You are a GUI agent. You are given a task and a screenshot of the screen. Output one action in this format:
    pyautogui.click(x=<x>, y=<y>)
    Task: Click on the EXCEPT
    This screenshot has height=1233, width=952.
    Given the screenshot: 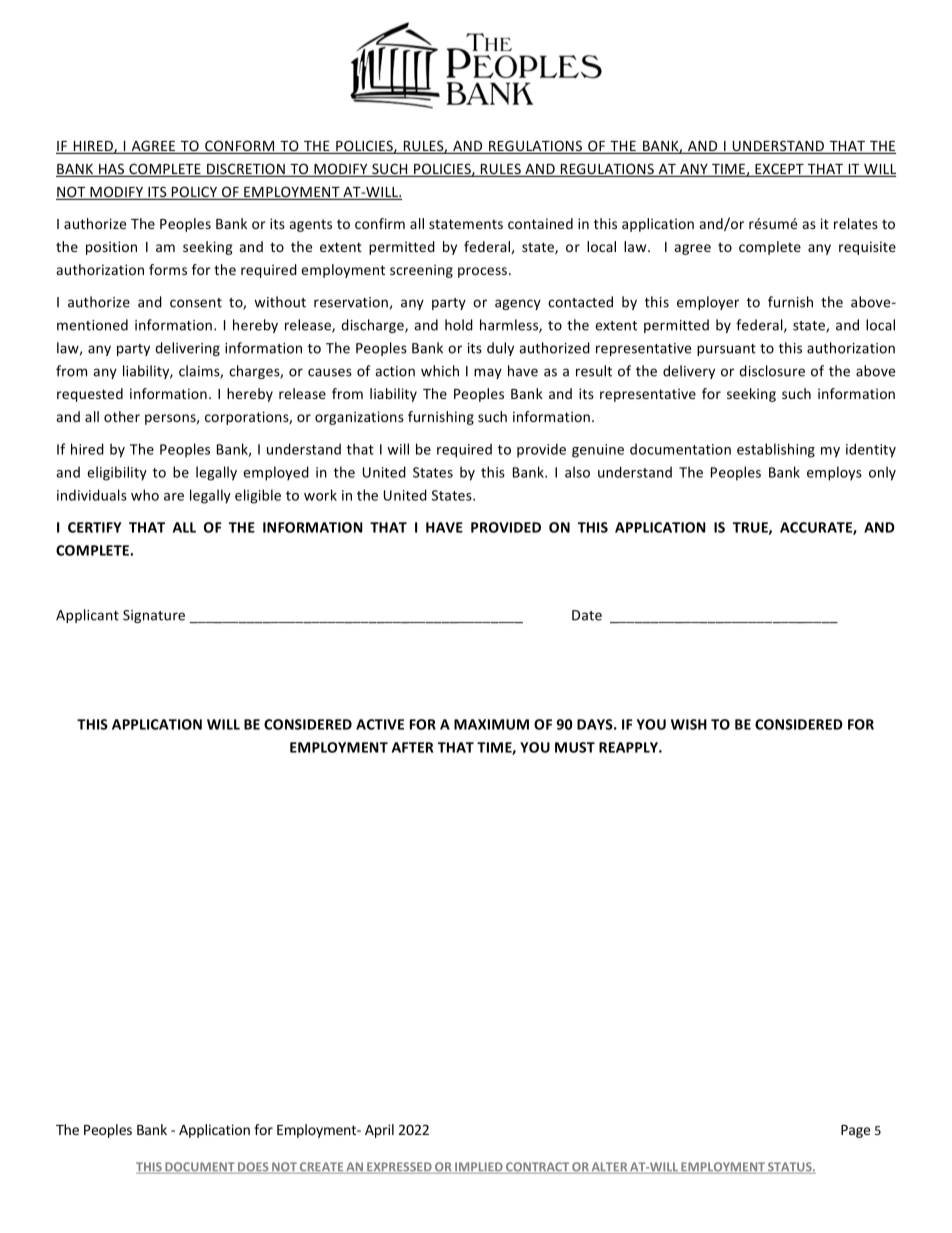 What is the action you would take?
    pyautogui.click(x=779, y=170)
